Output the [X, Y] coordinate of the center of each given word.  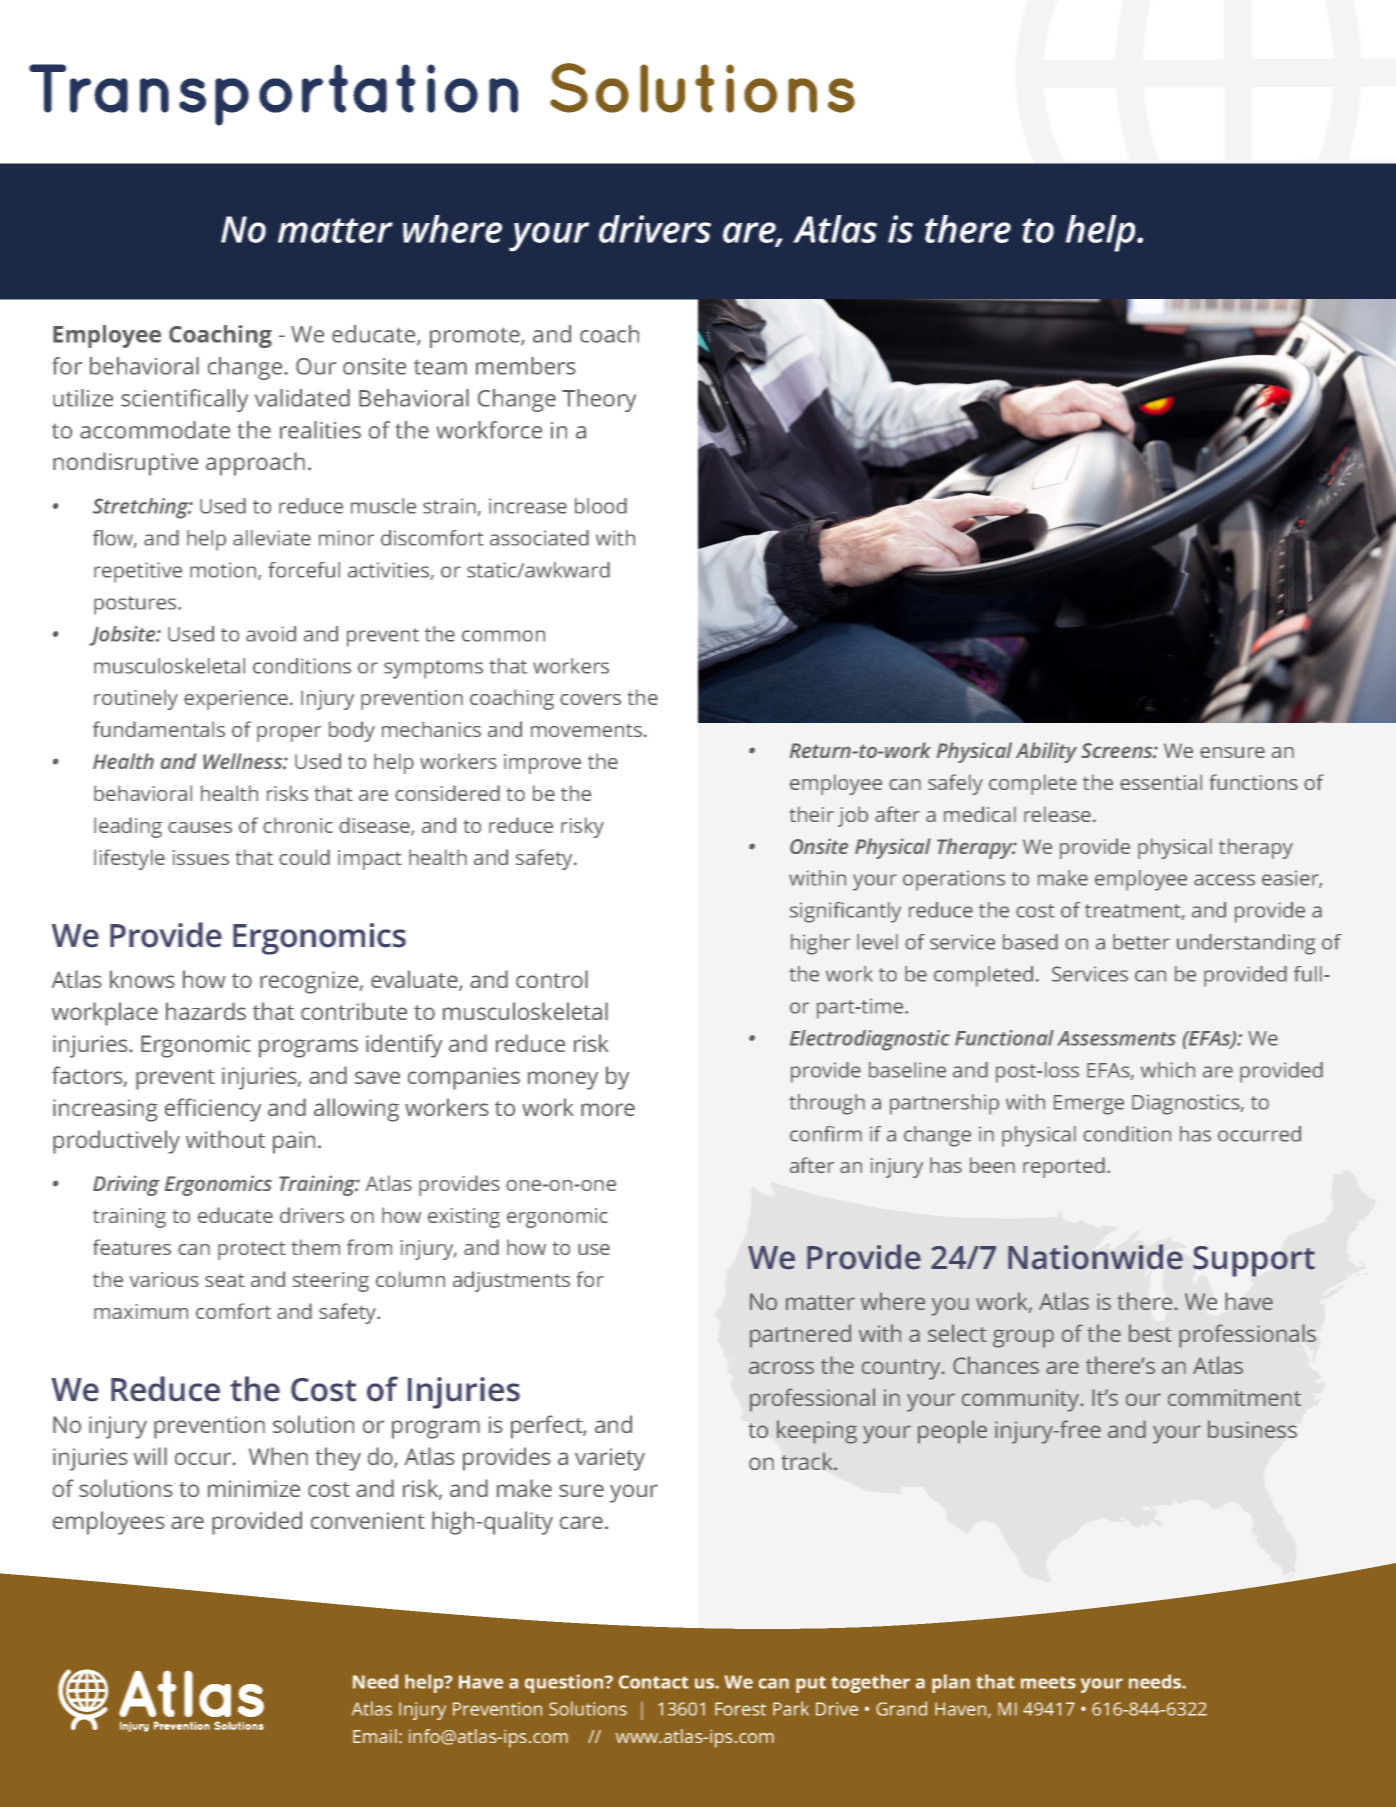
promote [476, 337]
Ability [1046, 752]
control [552, 979]
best [1150, 1333]
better [1141, 942]
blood [601, 506]
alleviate [272, 538]
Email [375, 1736]
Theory [599, 400]
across [781, 1367]
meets [1048, 1682]
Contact [654, 1682]
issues [201, 857]
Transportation [273, 95]
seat [225, 1280]
